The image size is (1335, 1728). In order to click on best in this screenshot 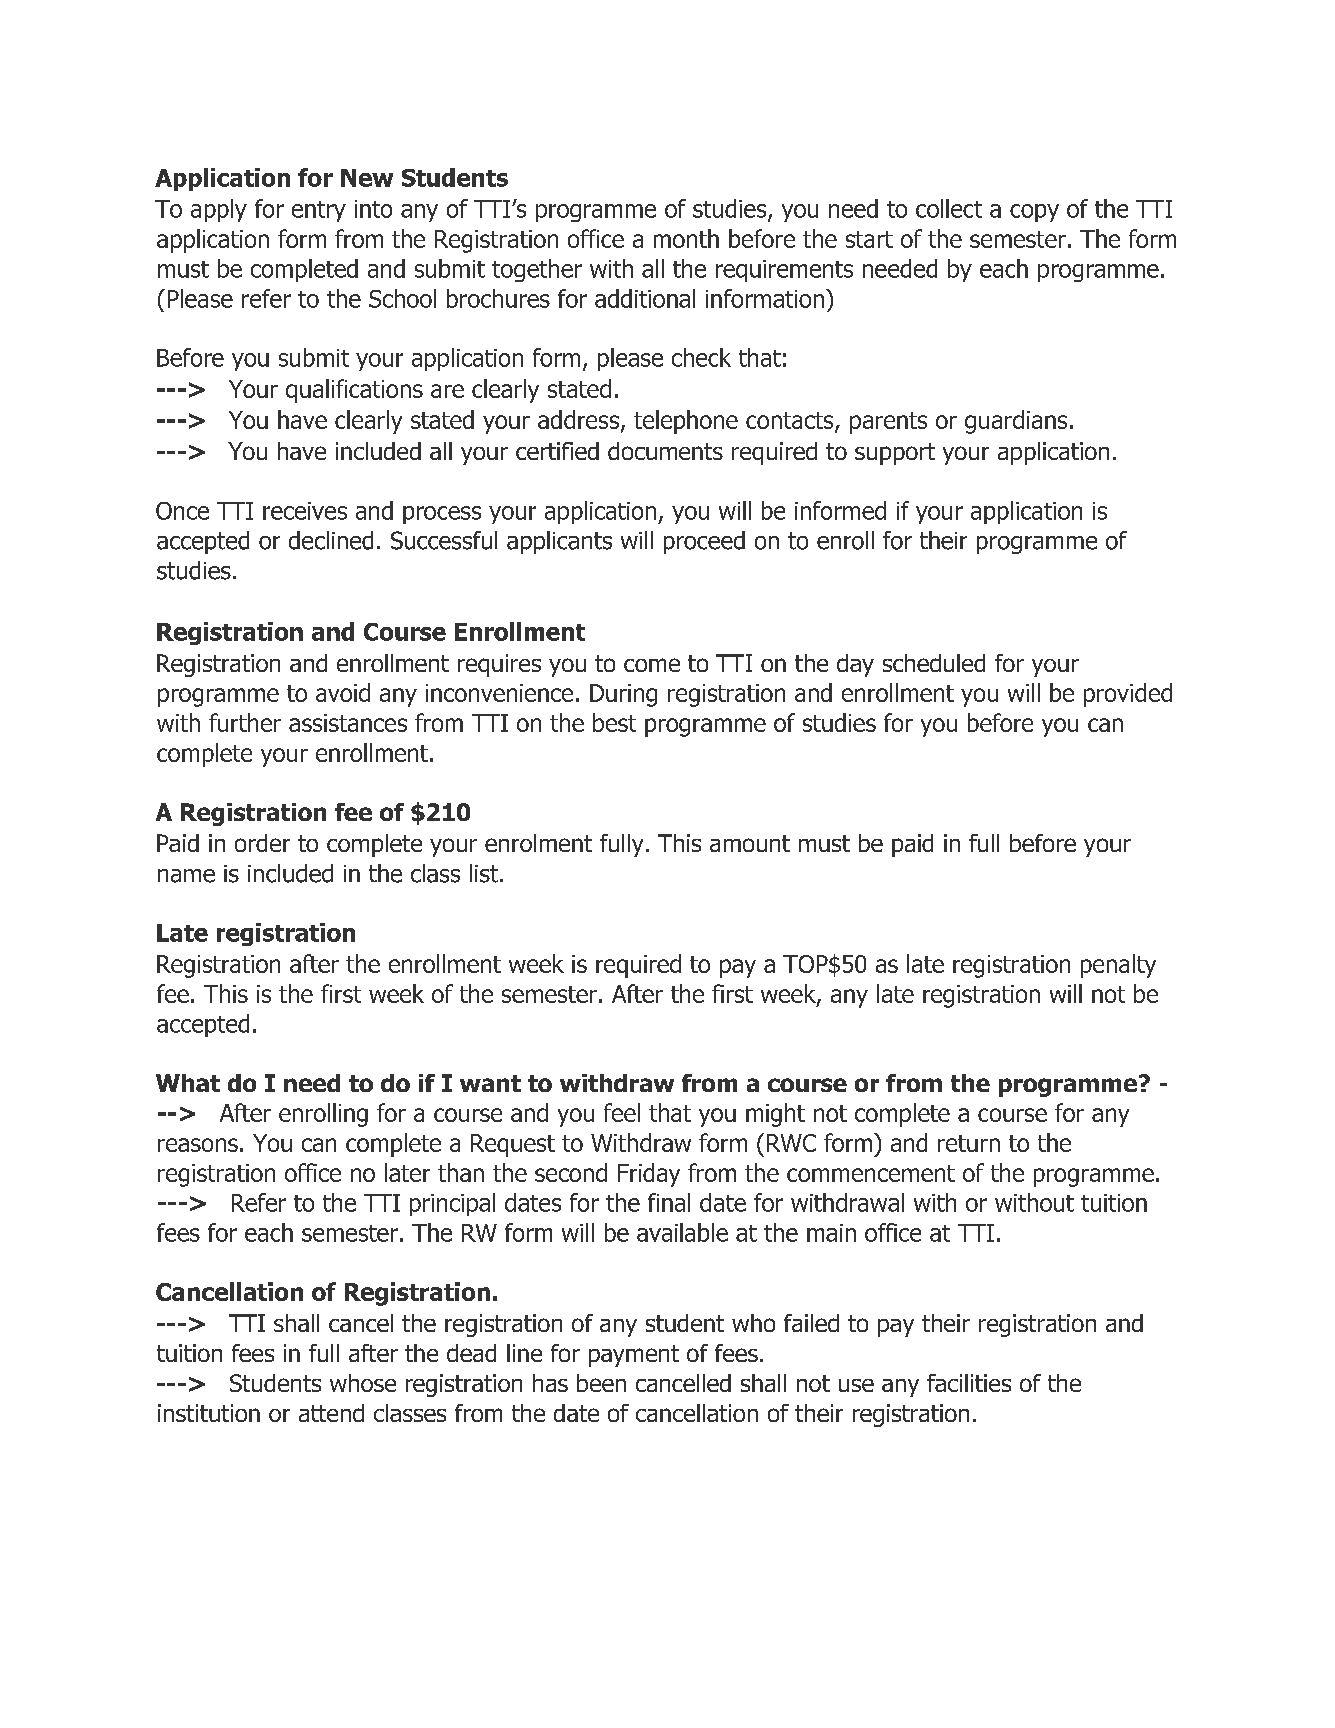, I will do `click(614, 722)`.
